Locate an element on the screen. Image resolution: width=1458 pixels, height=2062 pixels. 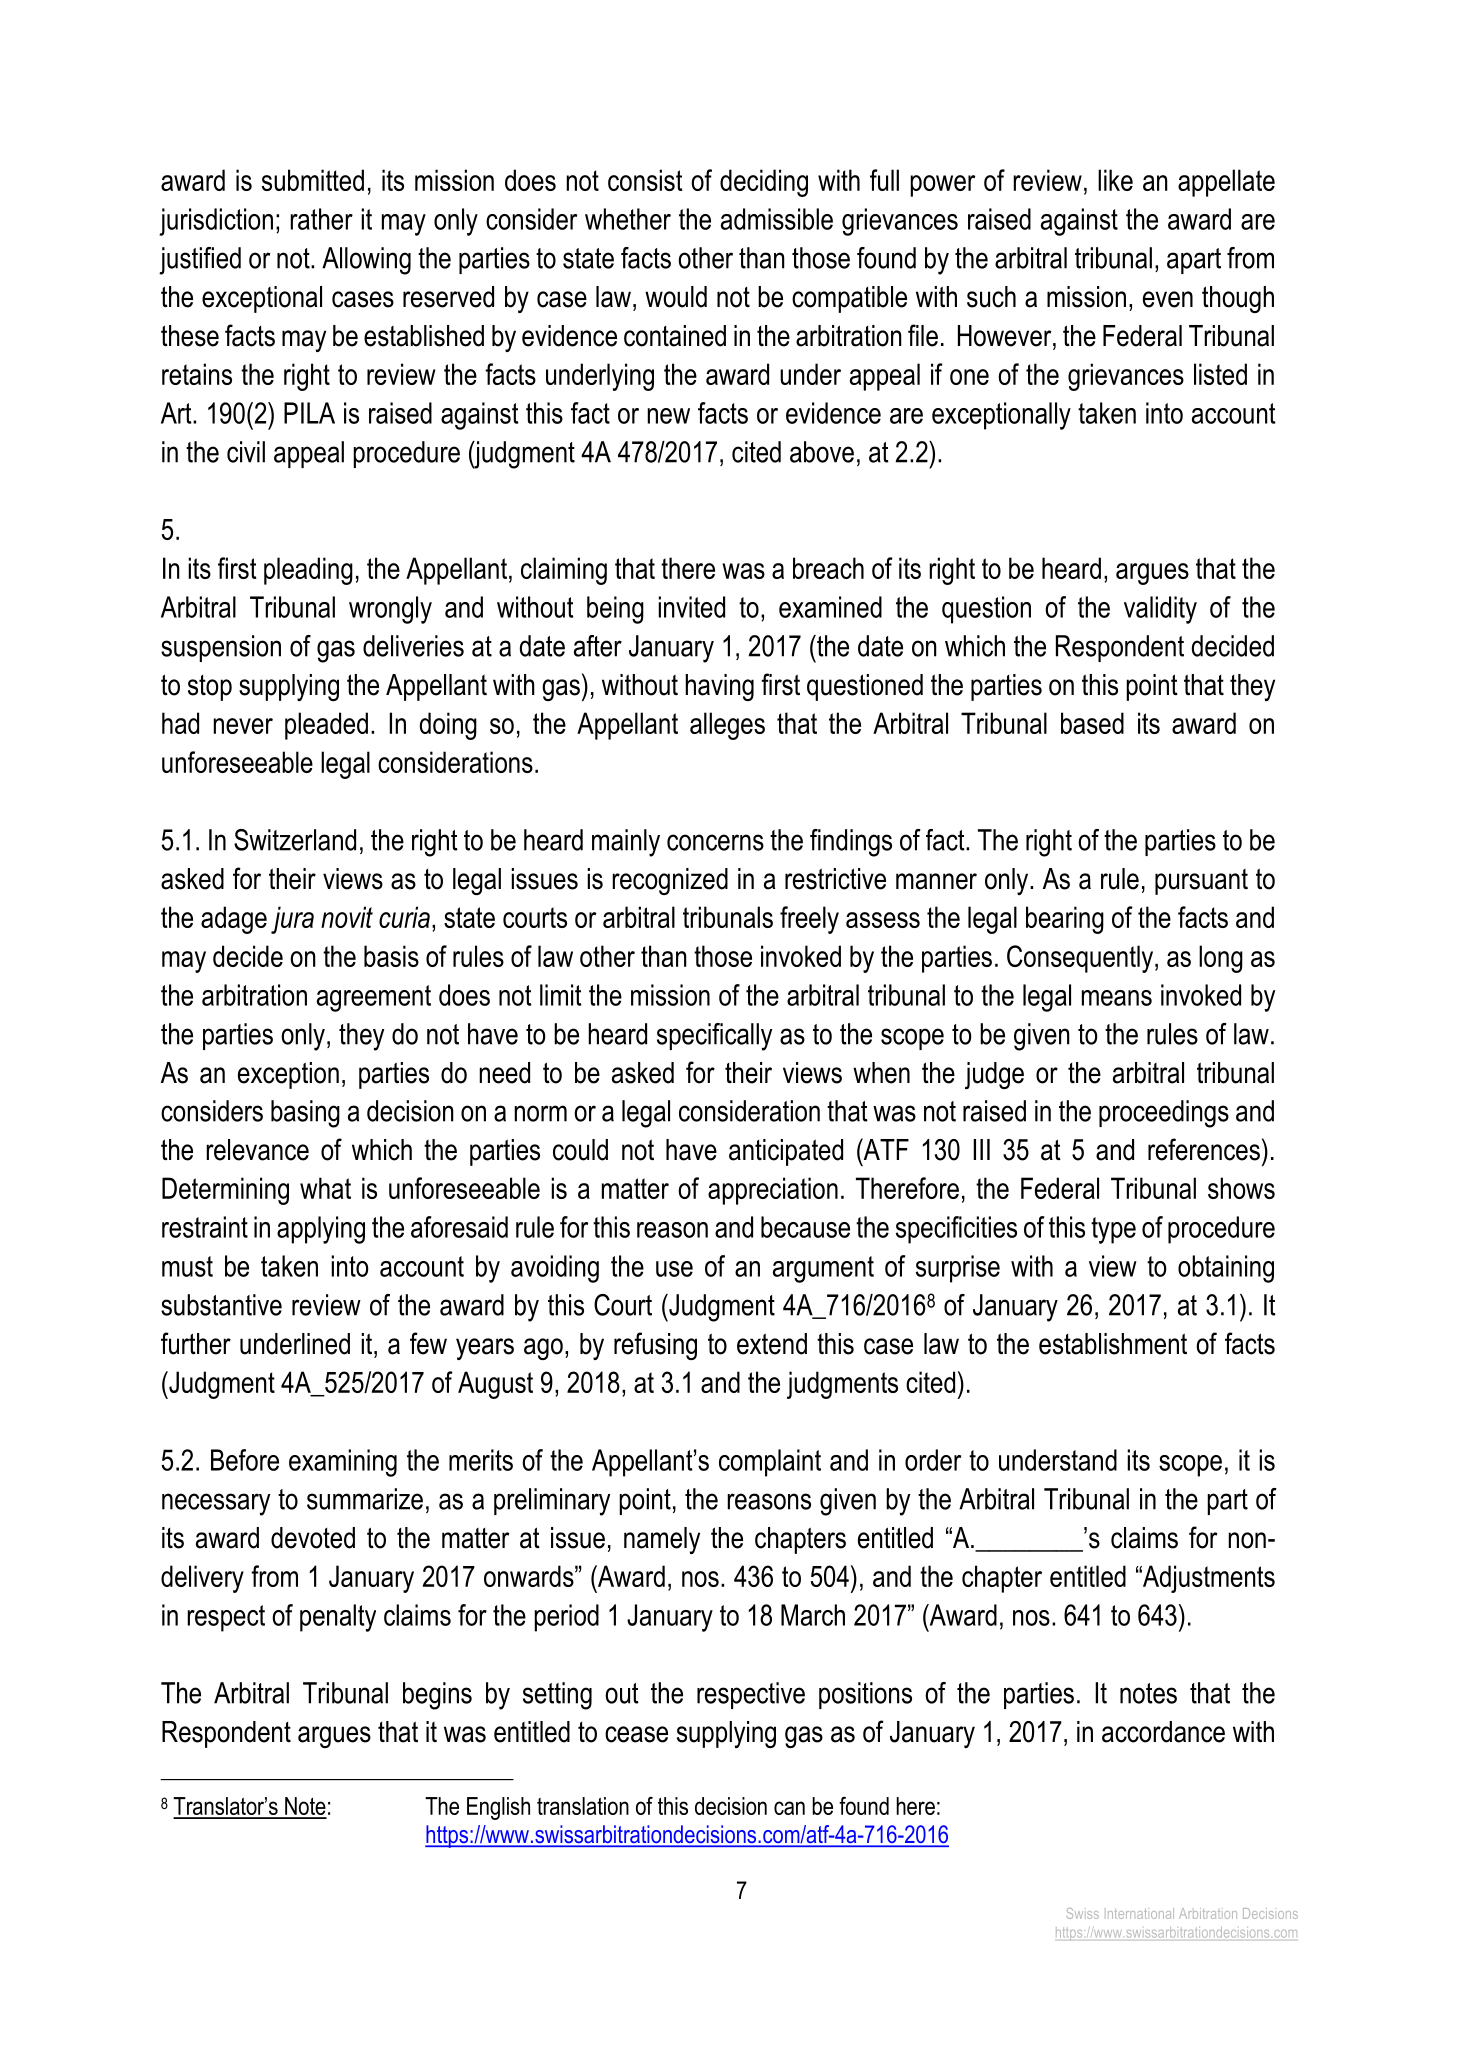
rather is located at coordinates (321, 219).
